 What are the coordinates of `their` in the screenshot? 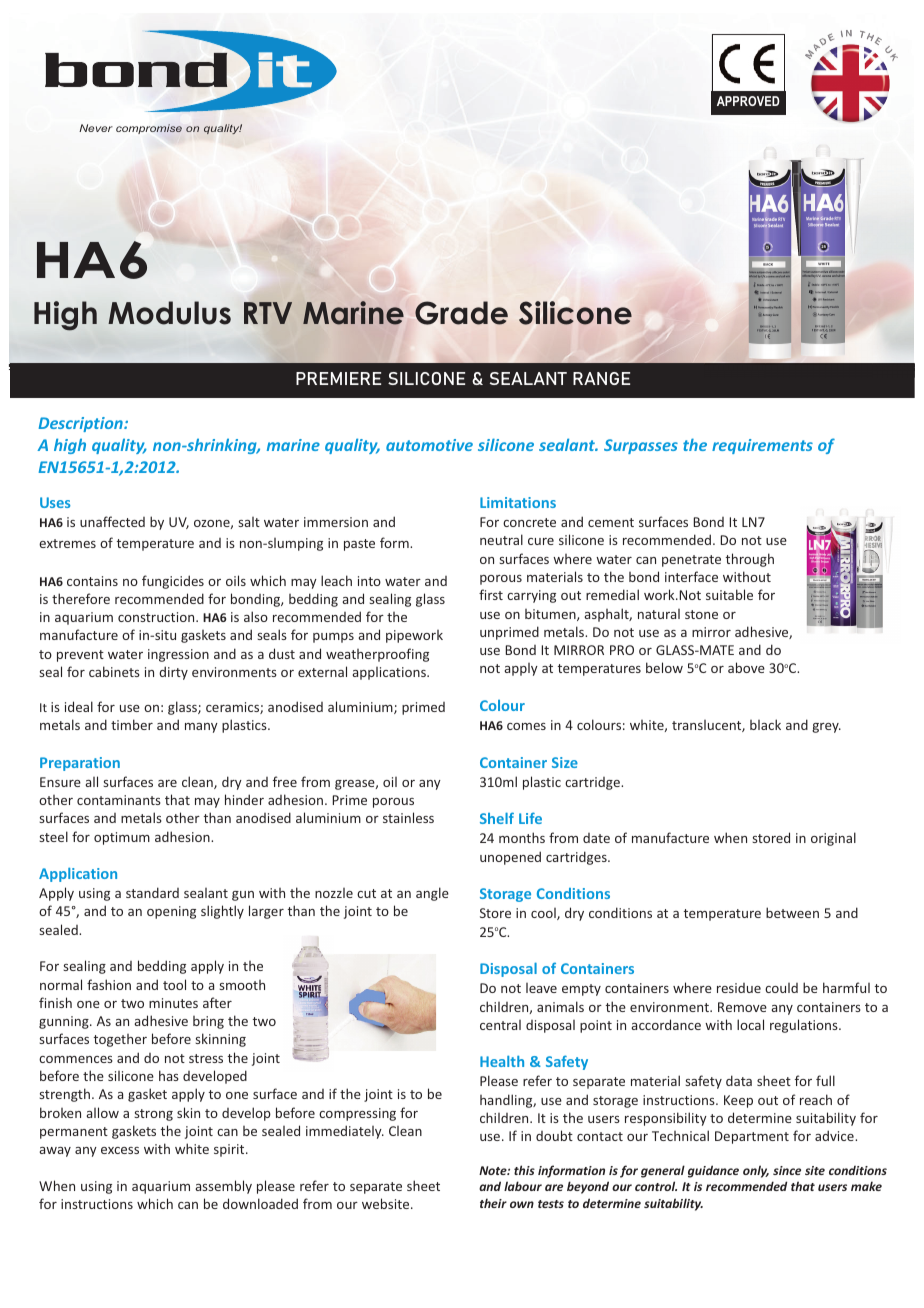 It's located at (493, 1203).
